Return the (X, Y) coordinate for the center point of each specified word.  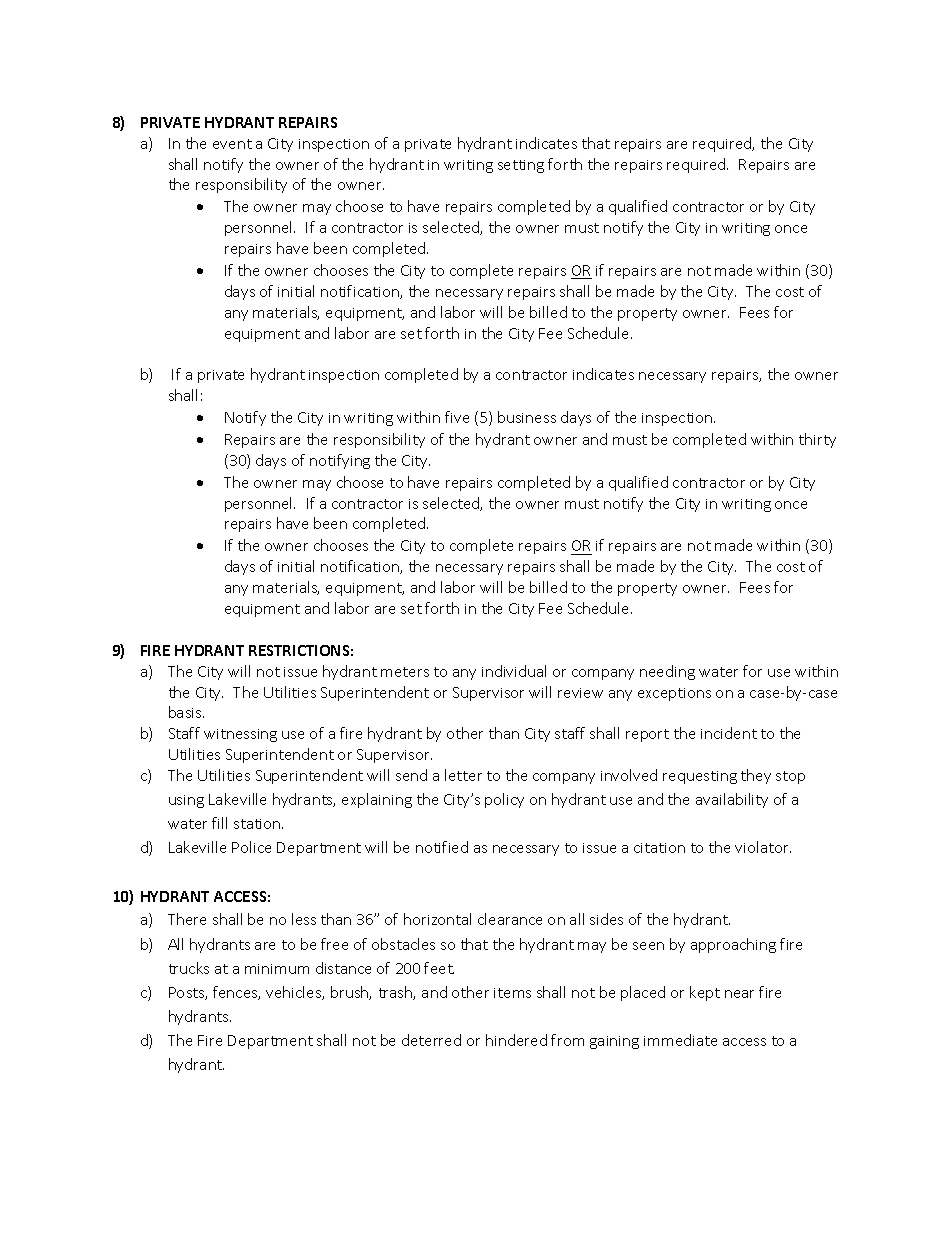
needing (667, 672)
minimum (277, 969)
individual (514, 671)
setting (521, 166)
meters (405, 672)
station (258, 824)
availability (732, 800)
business (527, 417)
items (512, 993)
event (232, 144)
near (739, 994)
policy (504, 800)
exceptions (674, 694)
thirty (817, 440)
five (457, 417)
